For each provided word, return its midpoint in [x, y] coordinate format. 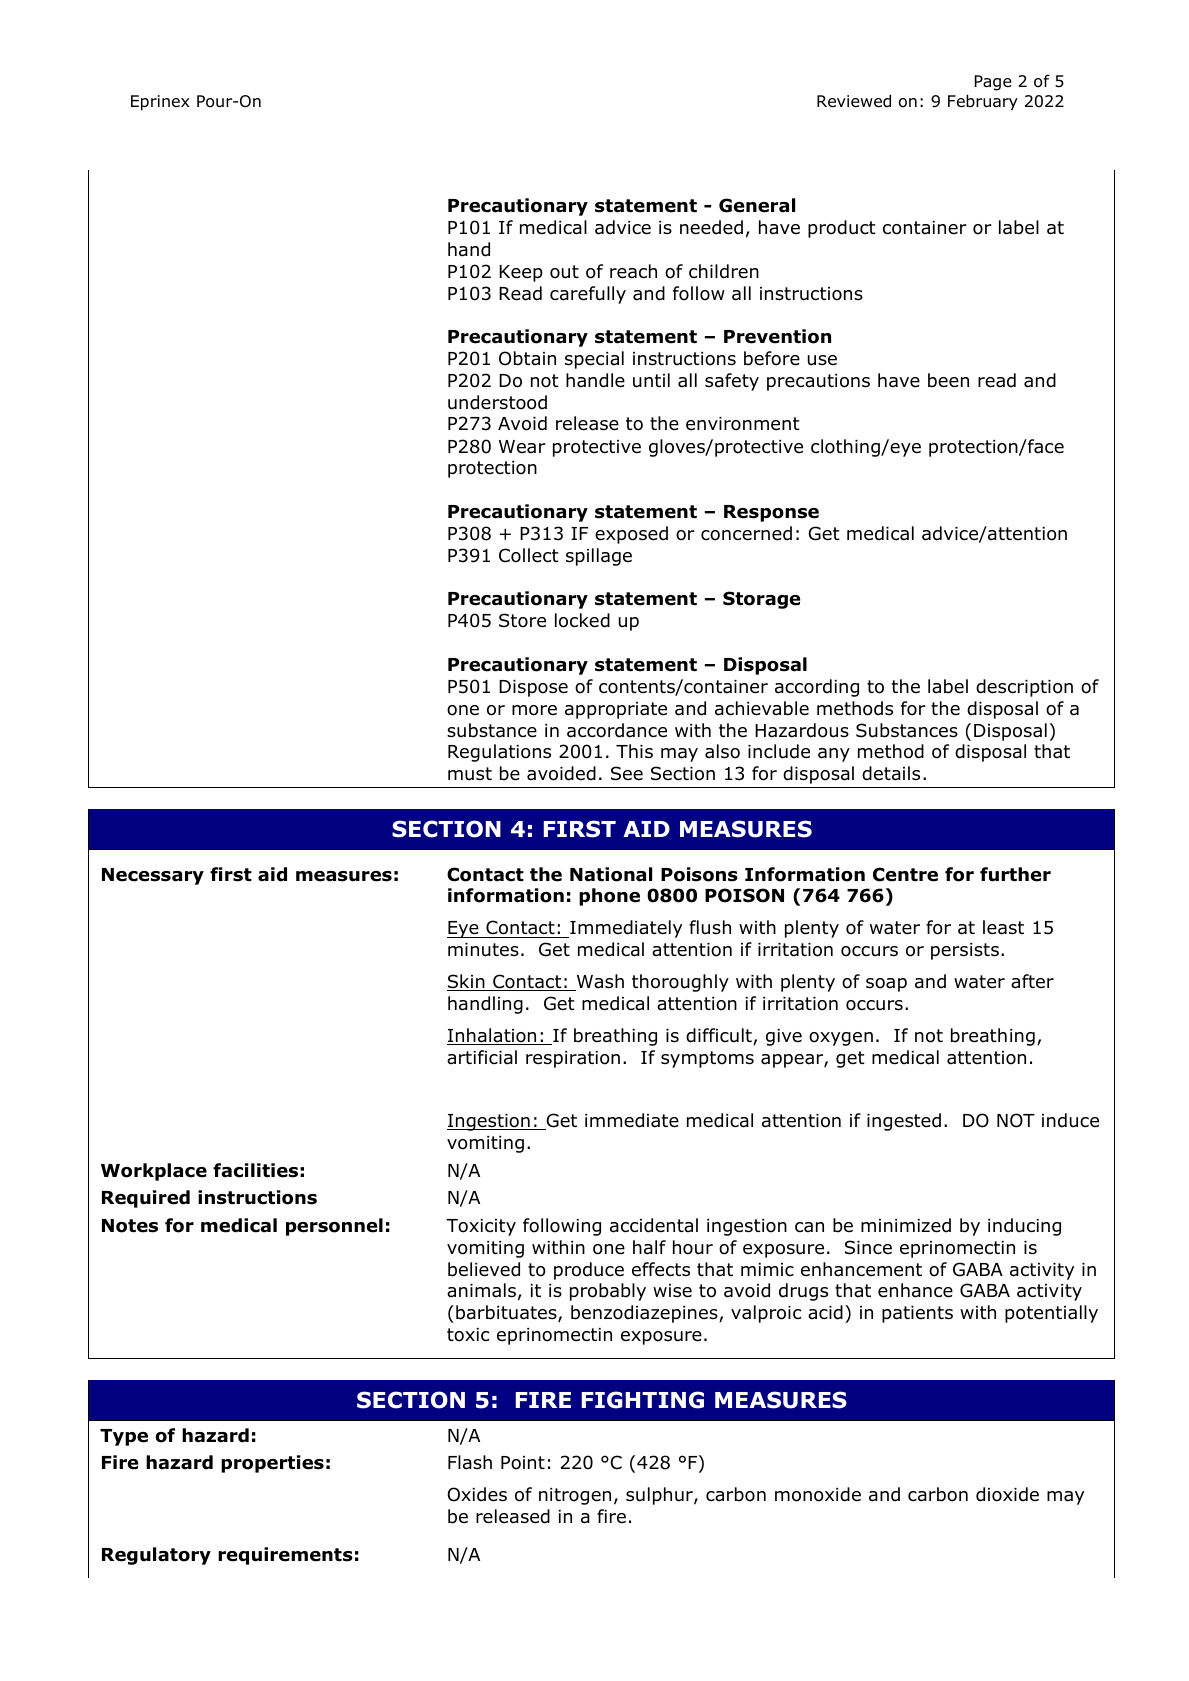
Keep [521, 273]
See [627, 773]
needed [711, 227]
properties [272, 1464]
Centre [905, 874]
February [983, 102]
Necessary [153, 876]
